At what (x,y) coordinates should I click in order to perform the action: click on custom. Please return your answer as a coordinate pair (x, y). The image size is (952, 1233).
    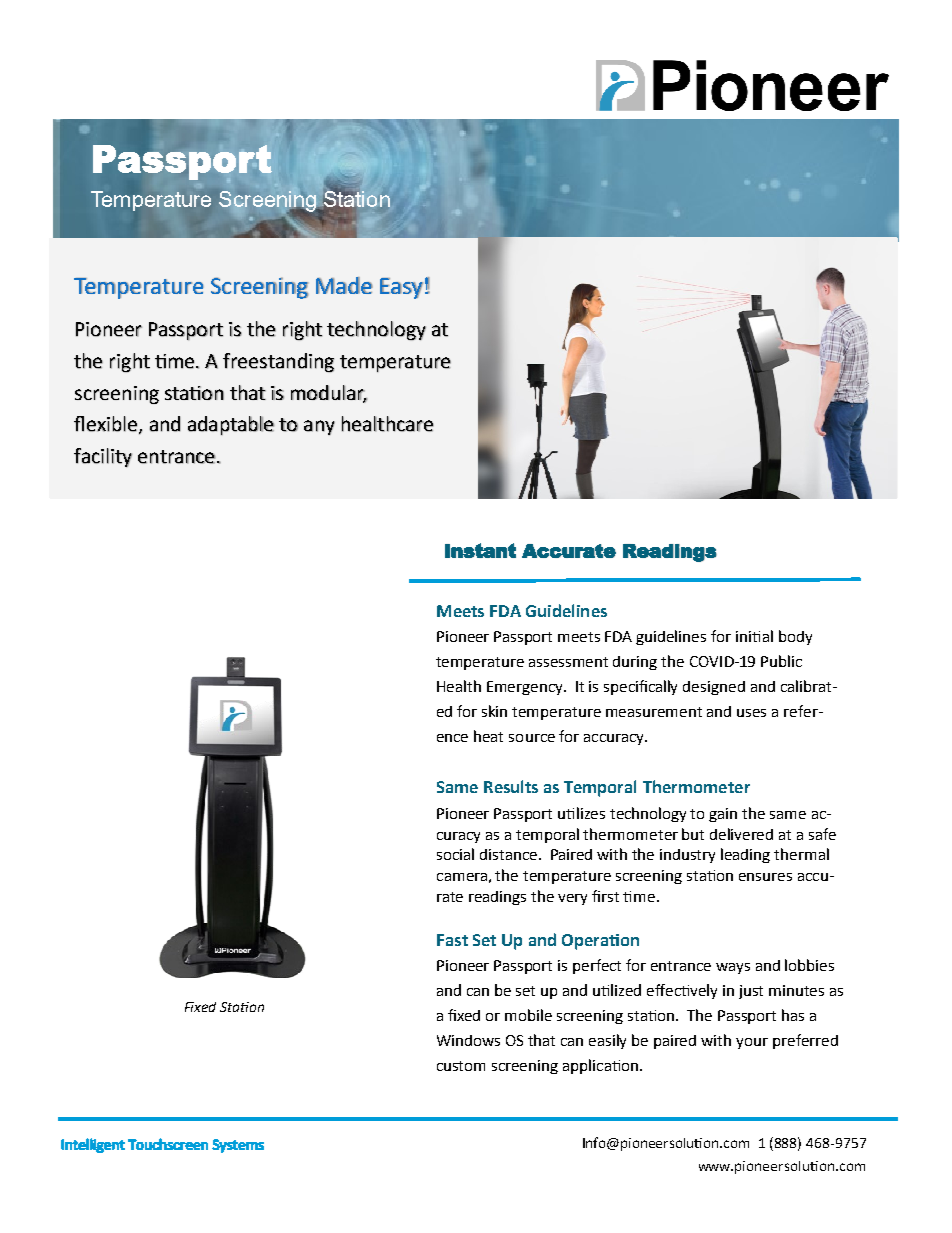
    Looking at the image, I should click on (461, 1066).
